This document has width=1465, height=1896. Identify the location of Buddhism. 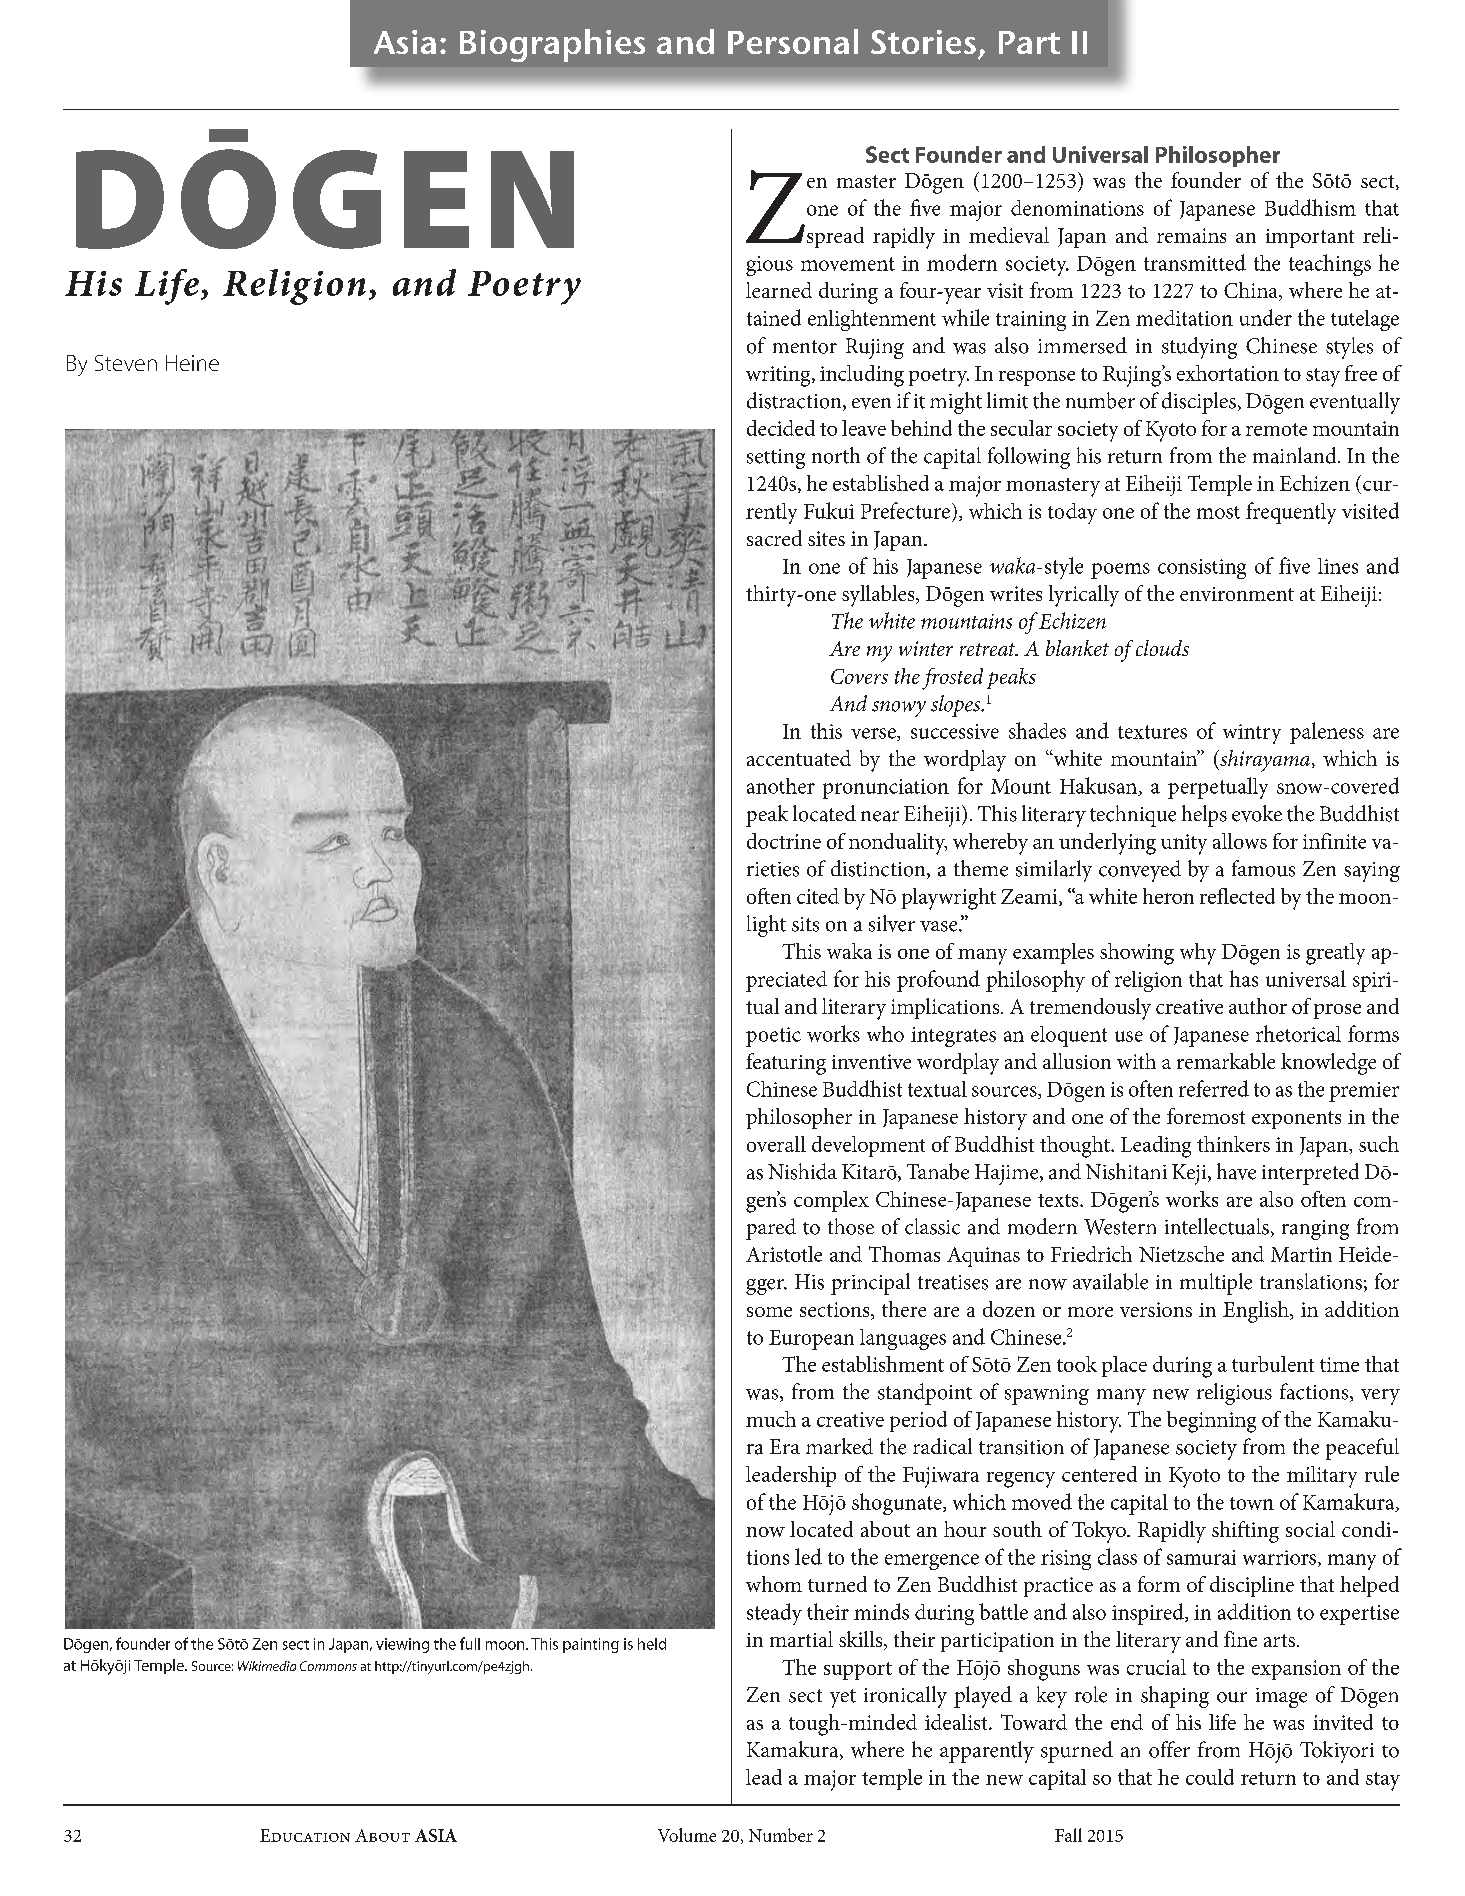
(1310, 207).
